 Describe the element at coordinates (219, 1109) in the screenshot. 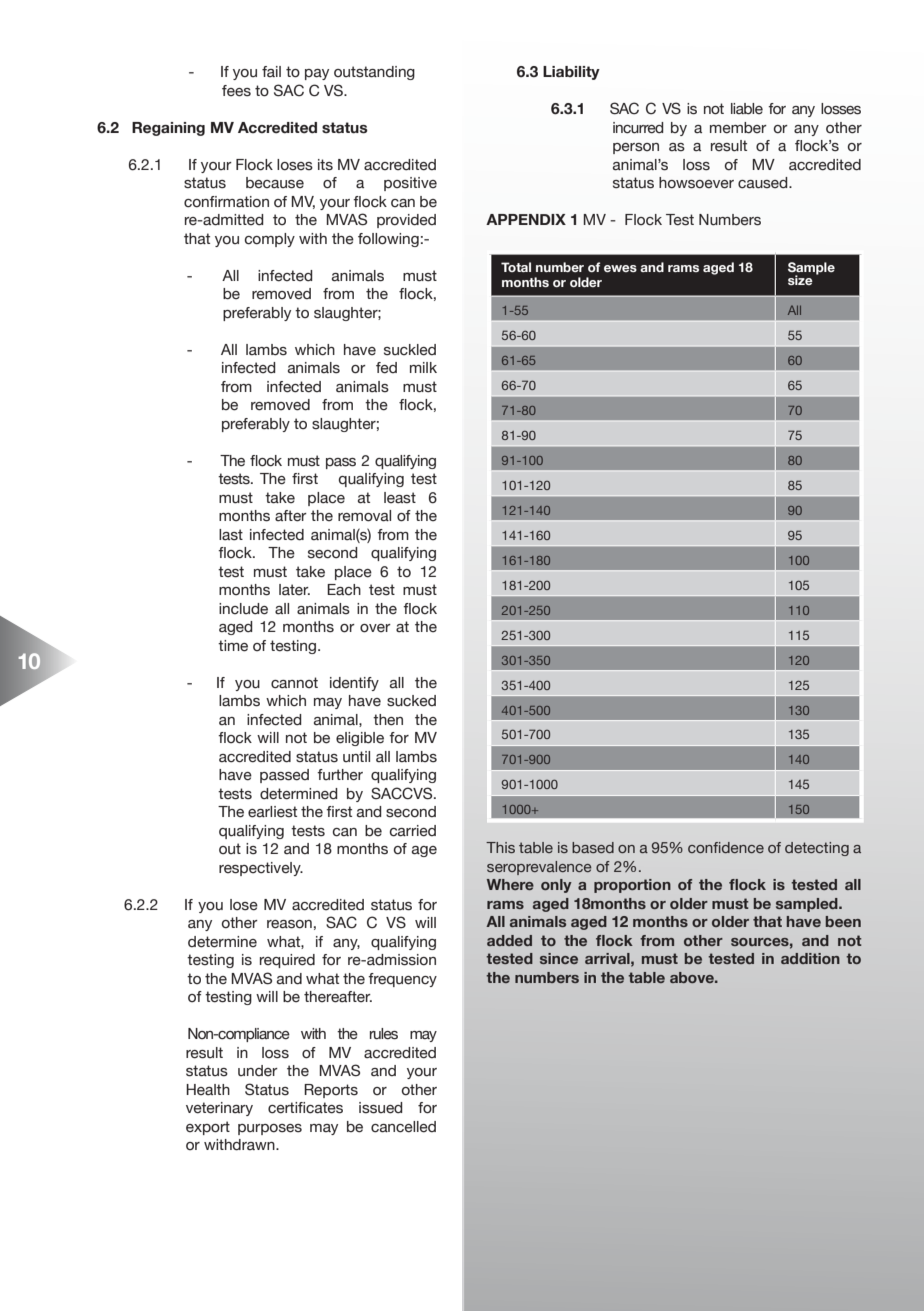

I see `veterinary` at that location.
